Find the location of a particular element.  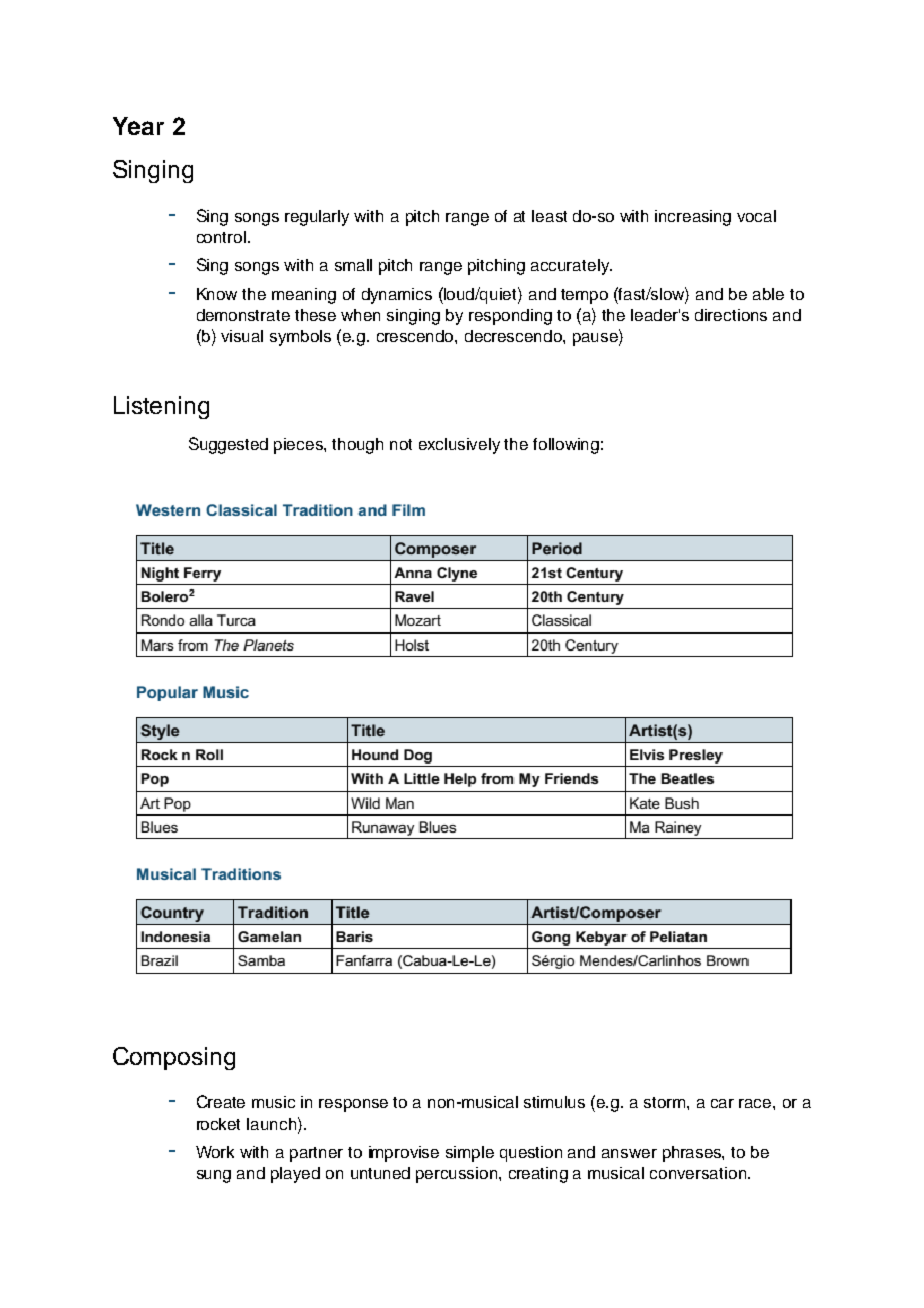

not is located at coordinates (401, 444).
